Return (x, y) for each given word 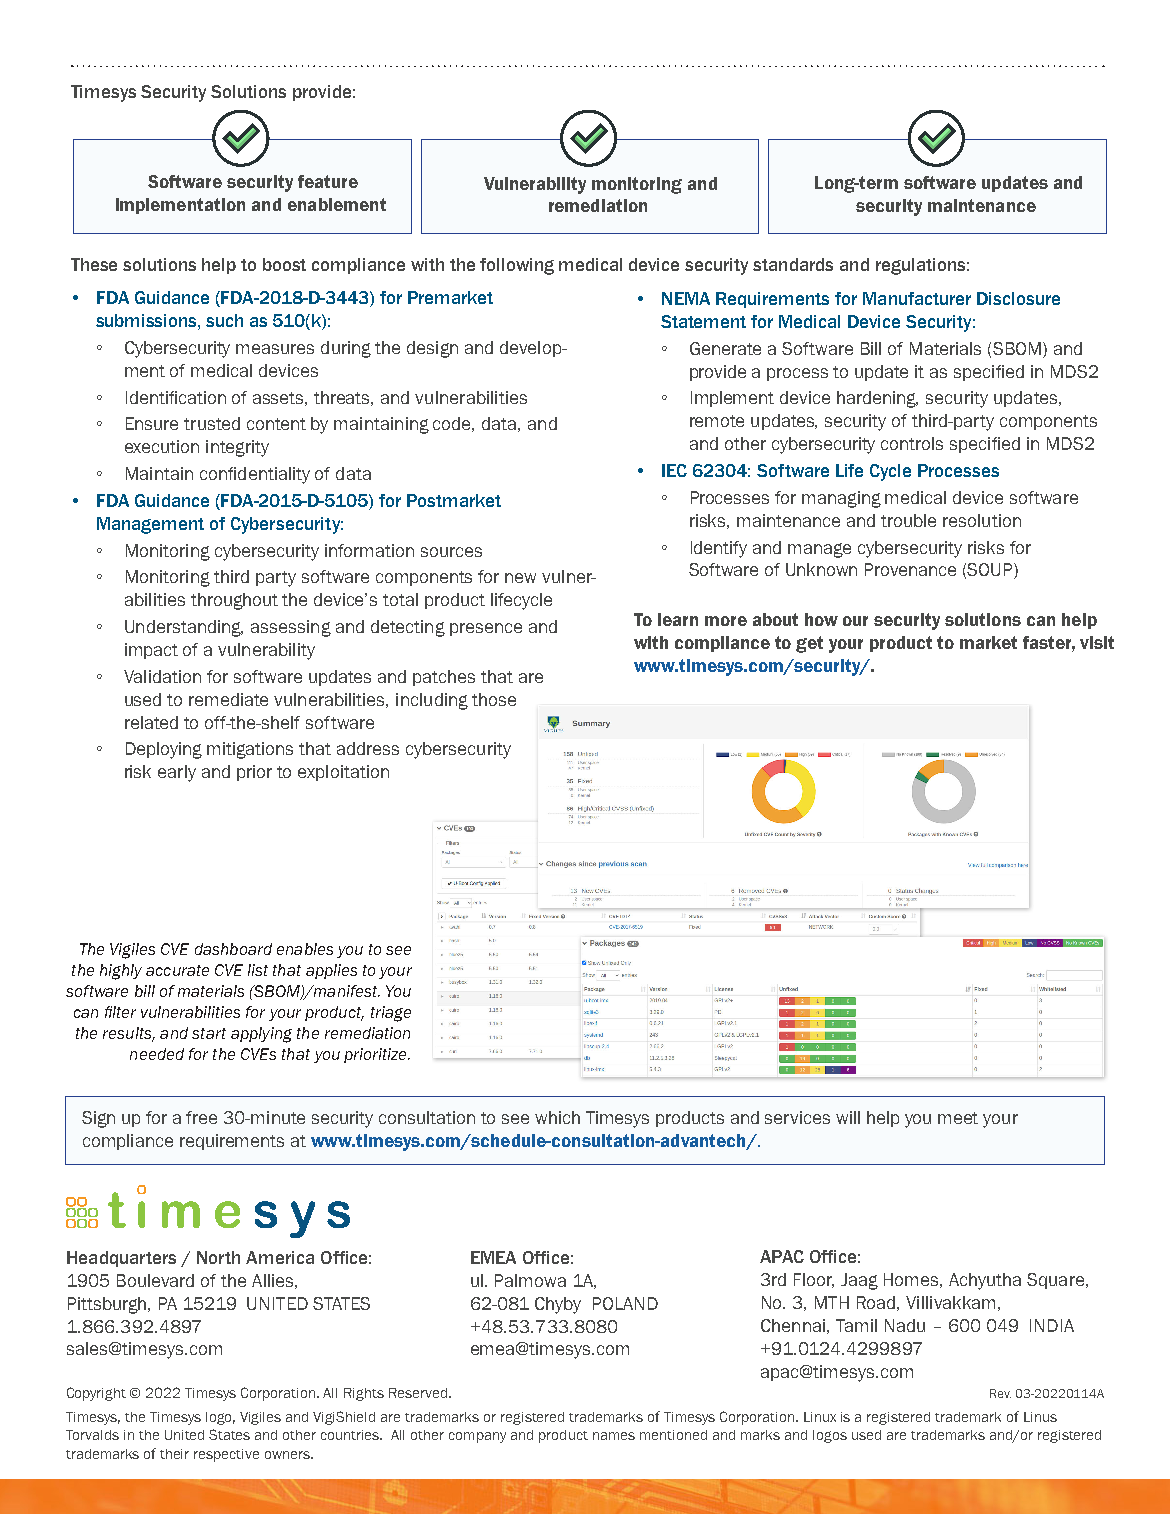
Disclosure (1018, 298)
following (517, 266)
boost (284, 264)
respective (226, 1455)
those (494, 699)
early (177, 773)
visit (1097, 642)
